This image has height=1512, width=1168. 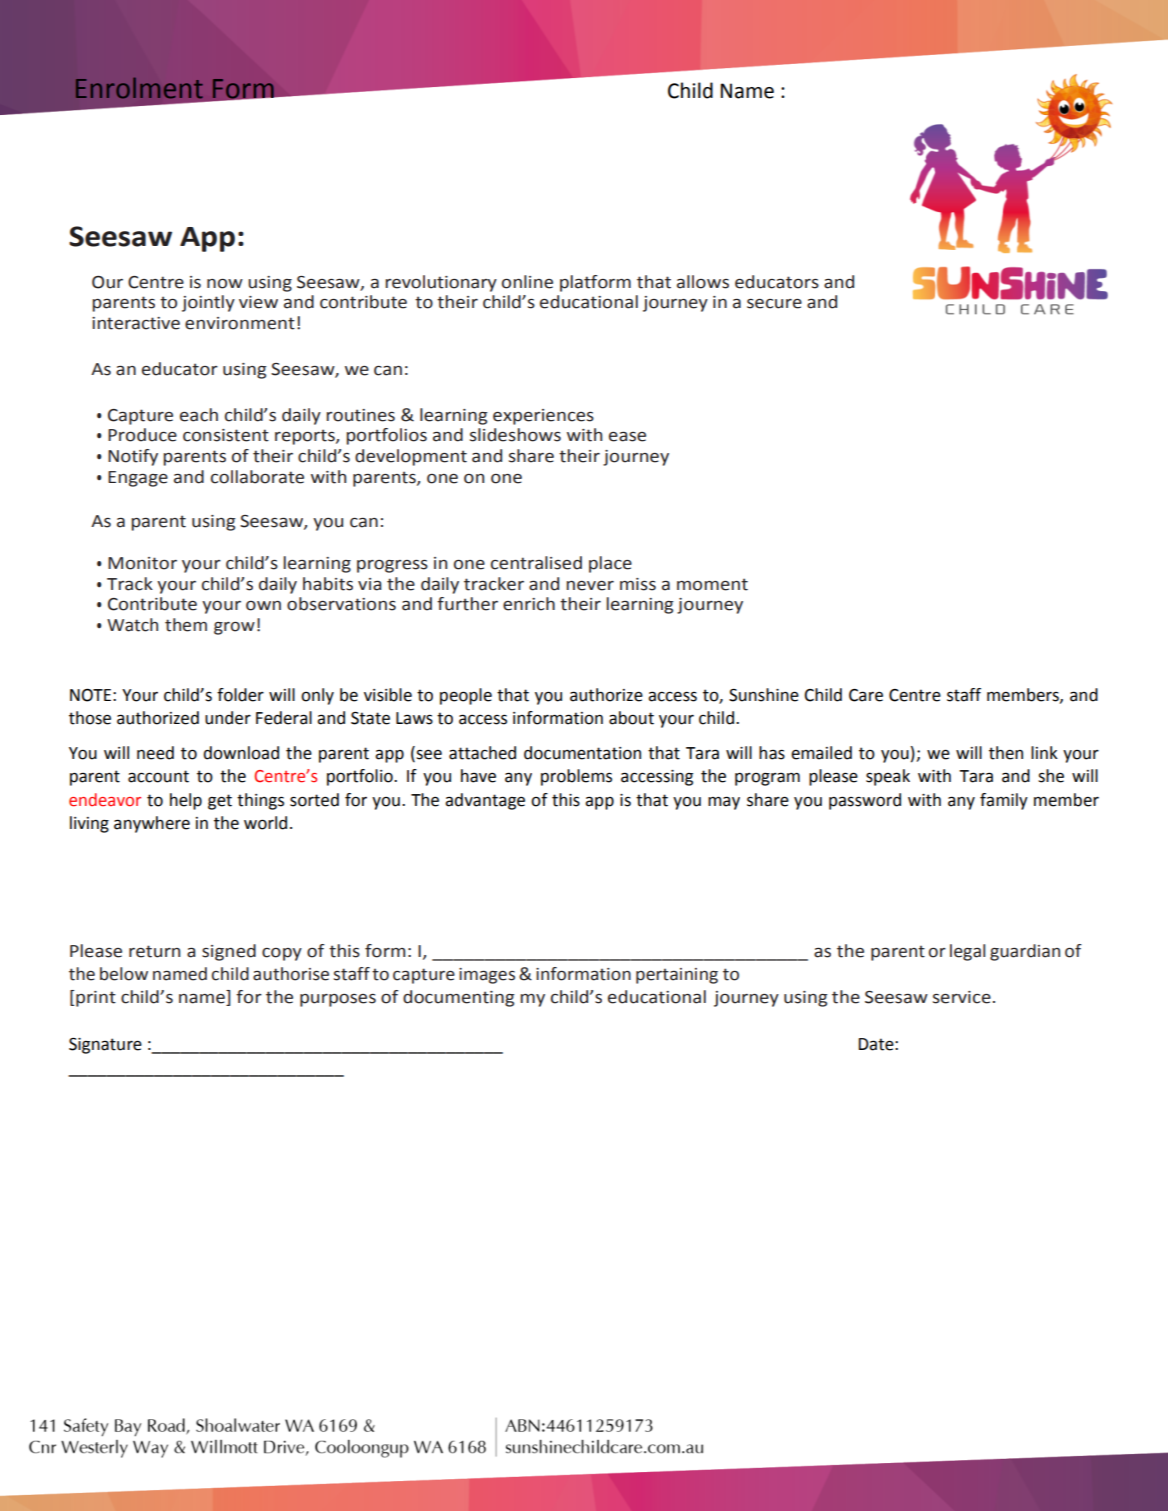 What do you see at coordinates (96, 999) in the image?
I see `print` at bounding box center [96, 999].
